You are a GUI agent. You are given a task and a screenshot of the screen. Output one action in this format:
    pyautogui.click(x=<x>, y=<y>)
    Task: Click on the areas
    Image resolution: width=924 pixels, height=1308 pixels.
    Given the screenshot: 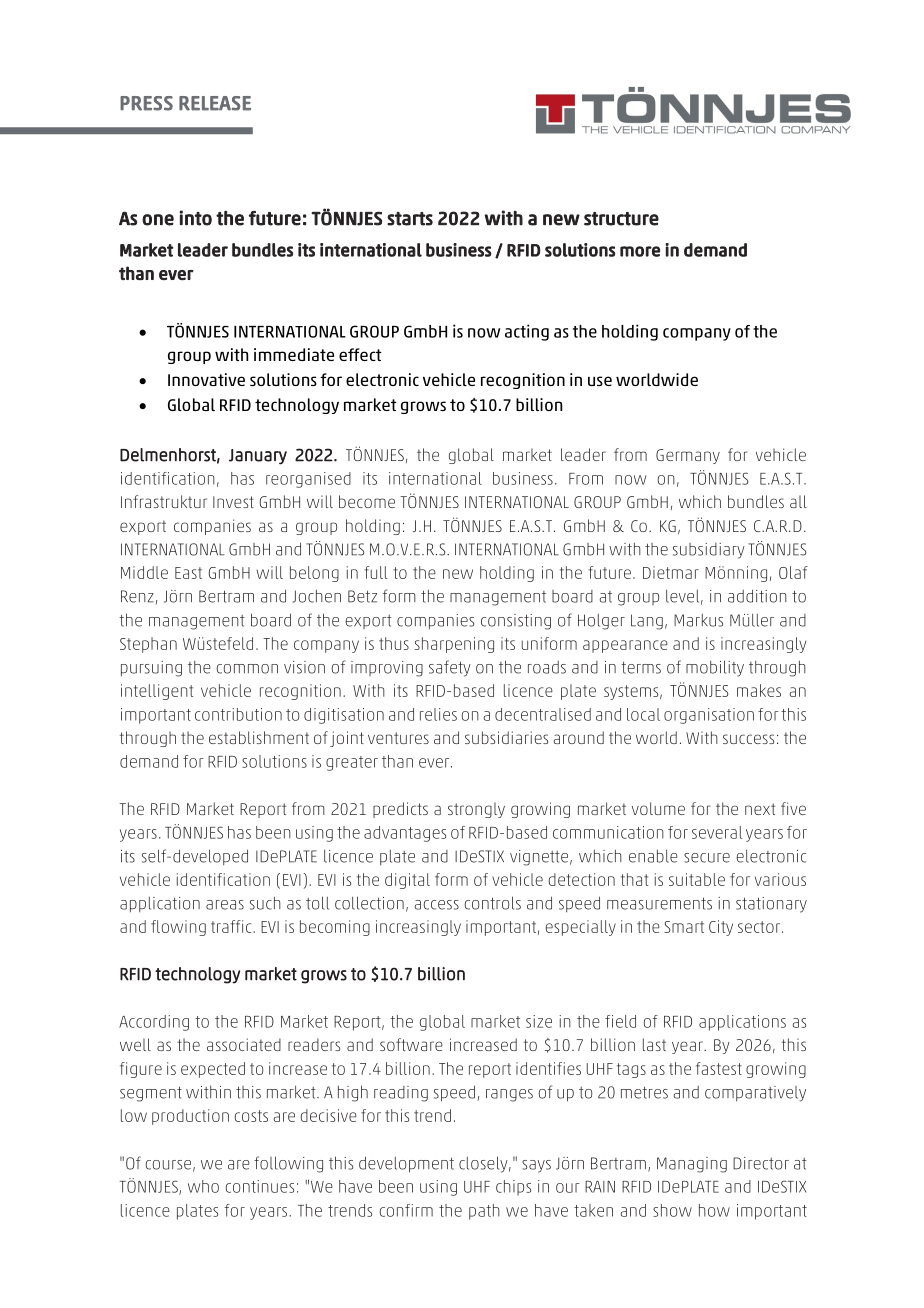 What is the action you would take?
    pyautogui.click(x=225, y=905)
